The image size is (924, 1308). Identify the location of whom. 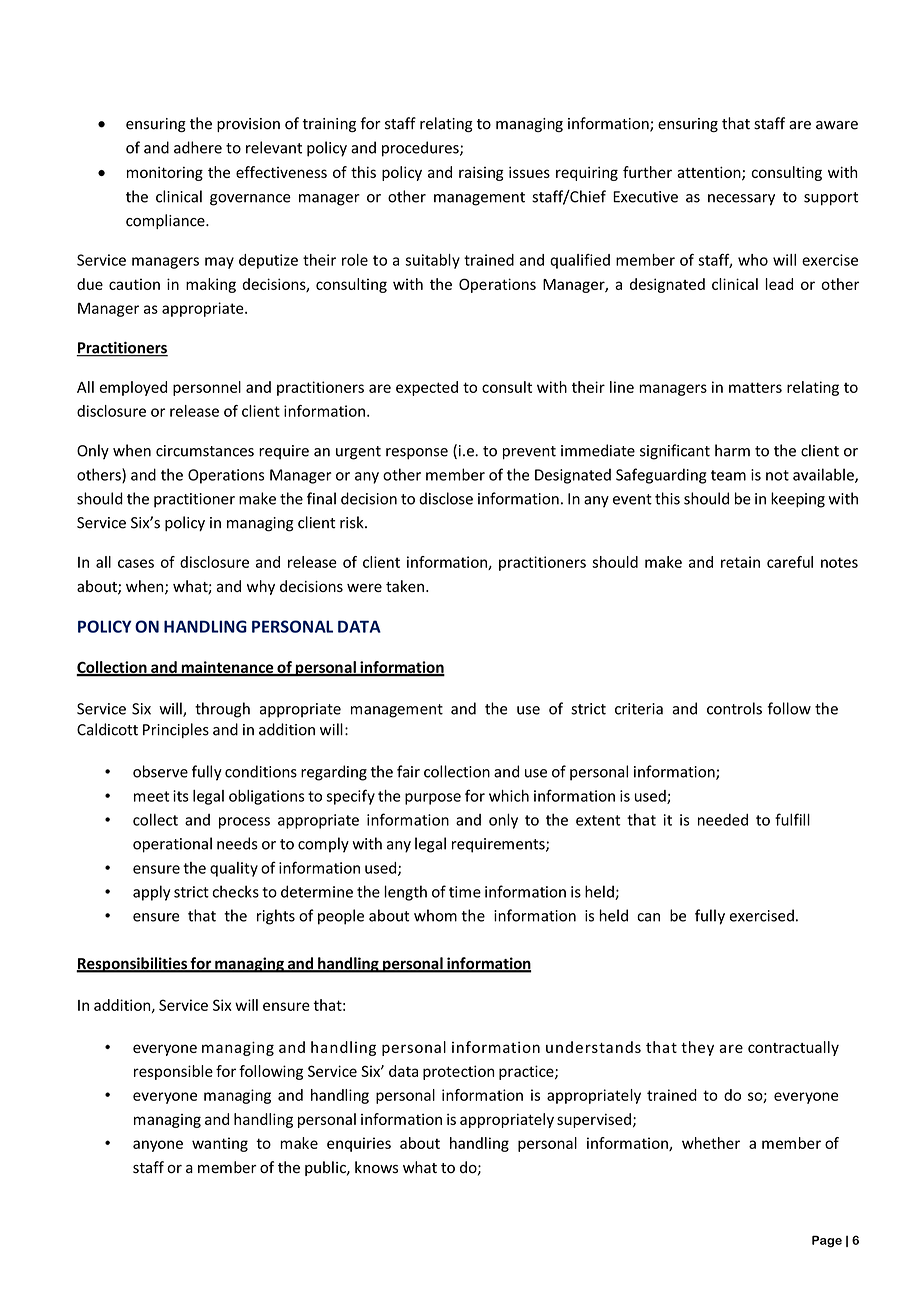
(435, 915).
